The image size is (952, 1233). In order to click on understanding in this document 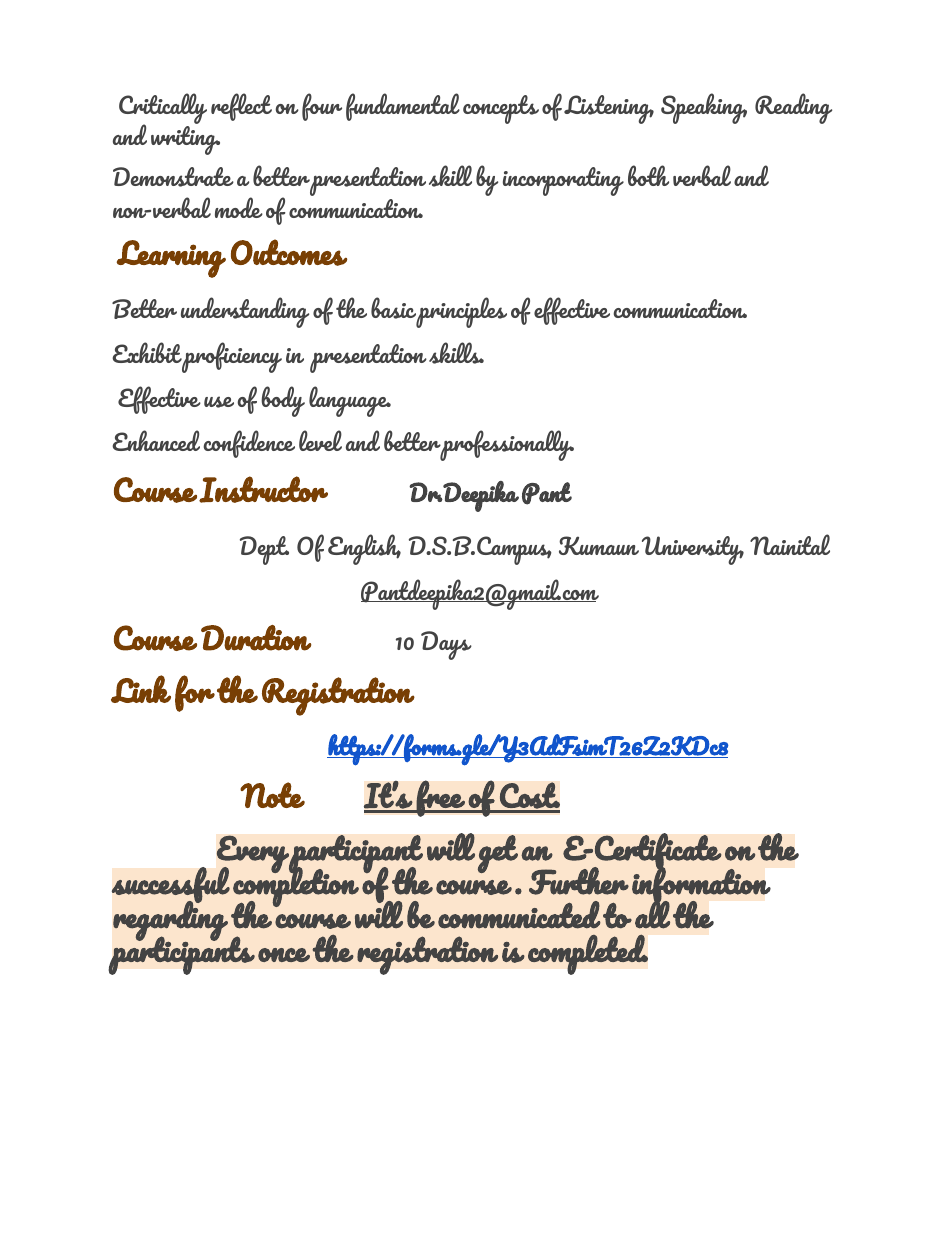, I will do `click(245, 312)`.
